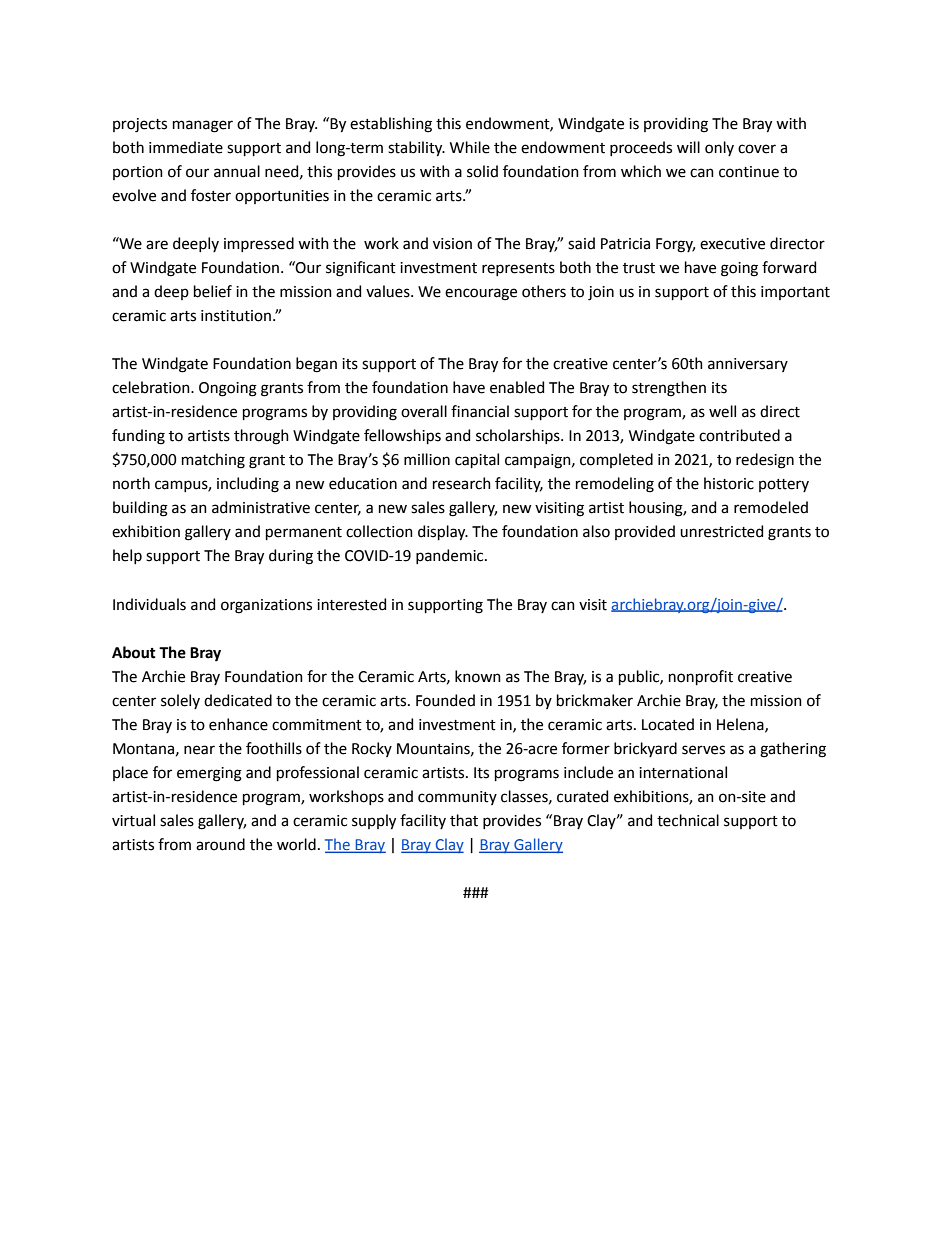 This page has width=952, height=1233. What do you see at coordinates (149, 604) in the page?
I see `Individuals` at bounding box center [149, 604].
